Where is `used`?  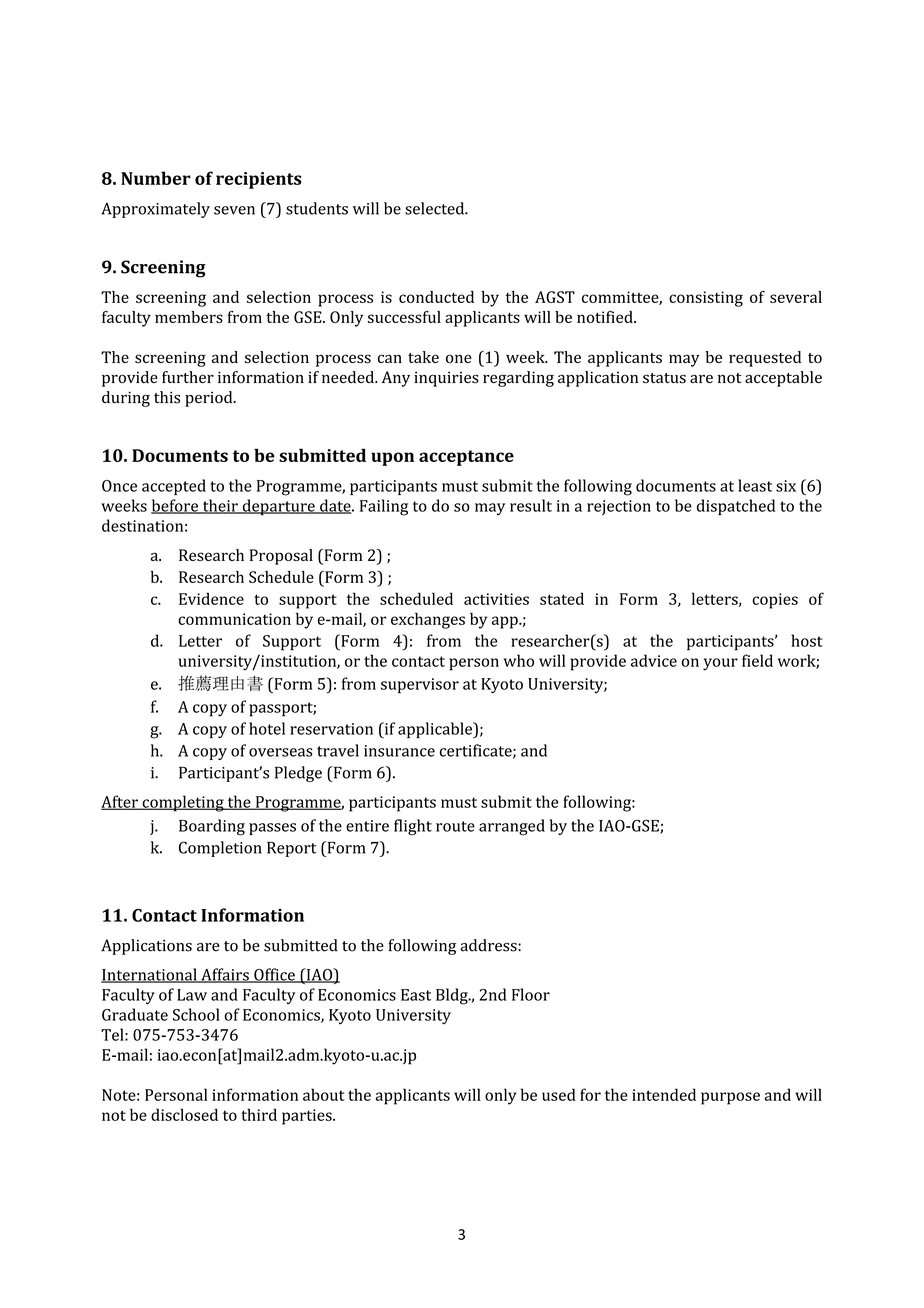 used is located at coordinates (559, 1094).
